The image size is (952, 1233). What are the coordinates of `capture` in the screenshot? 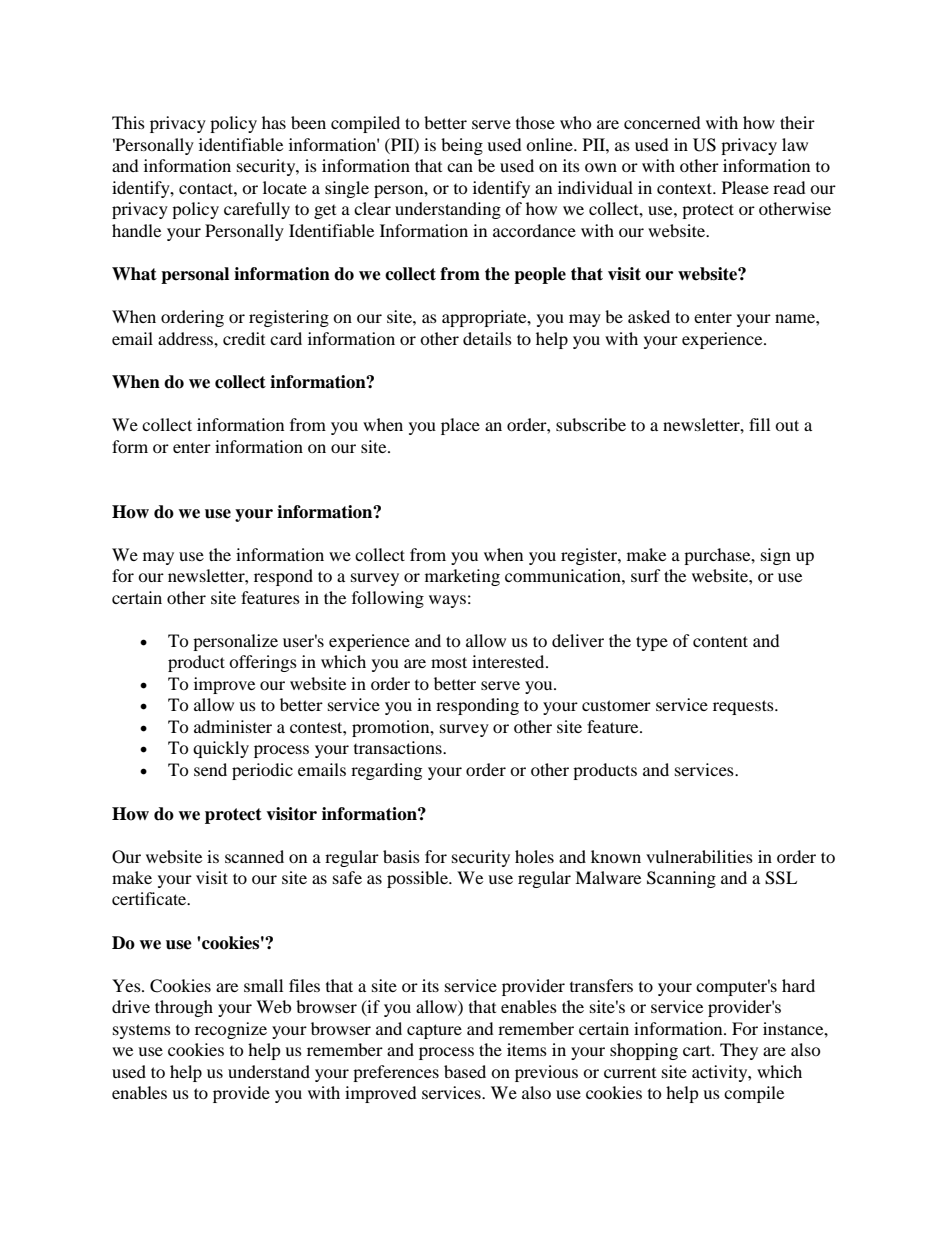 It's located at (434, 1031).
